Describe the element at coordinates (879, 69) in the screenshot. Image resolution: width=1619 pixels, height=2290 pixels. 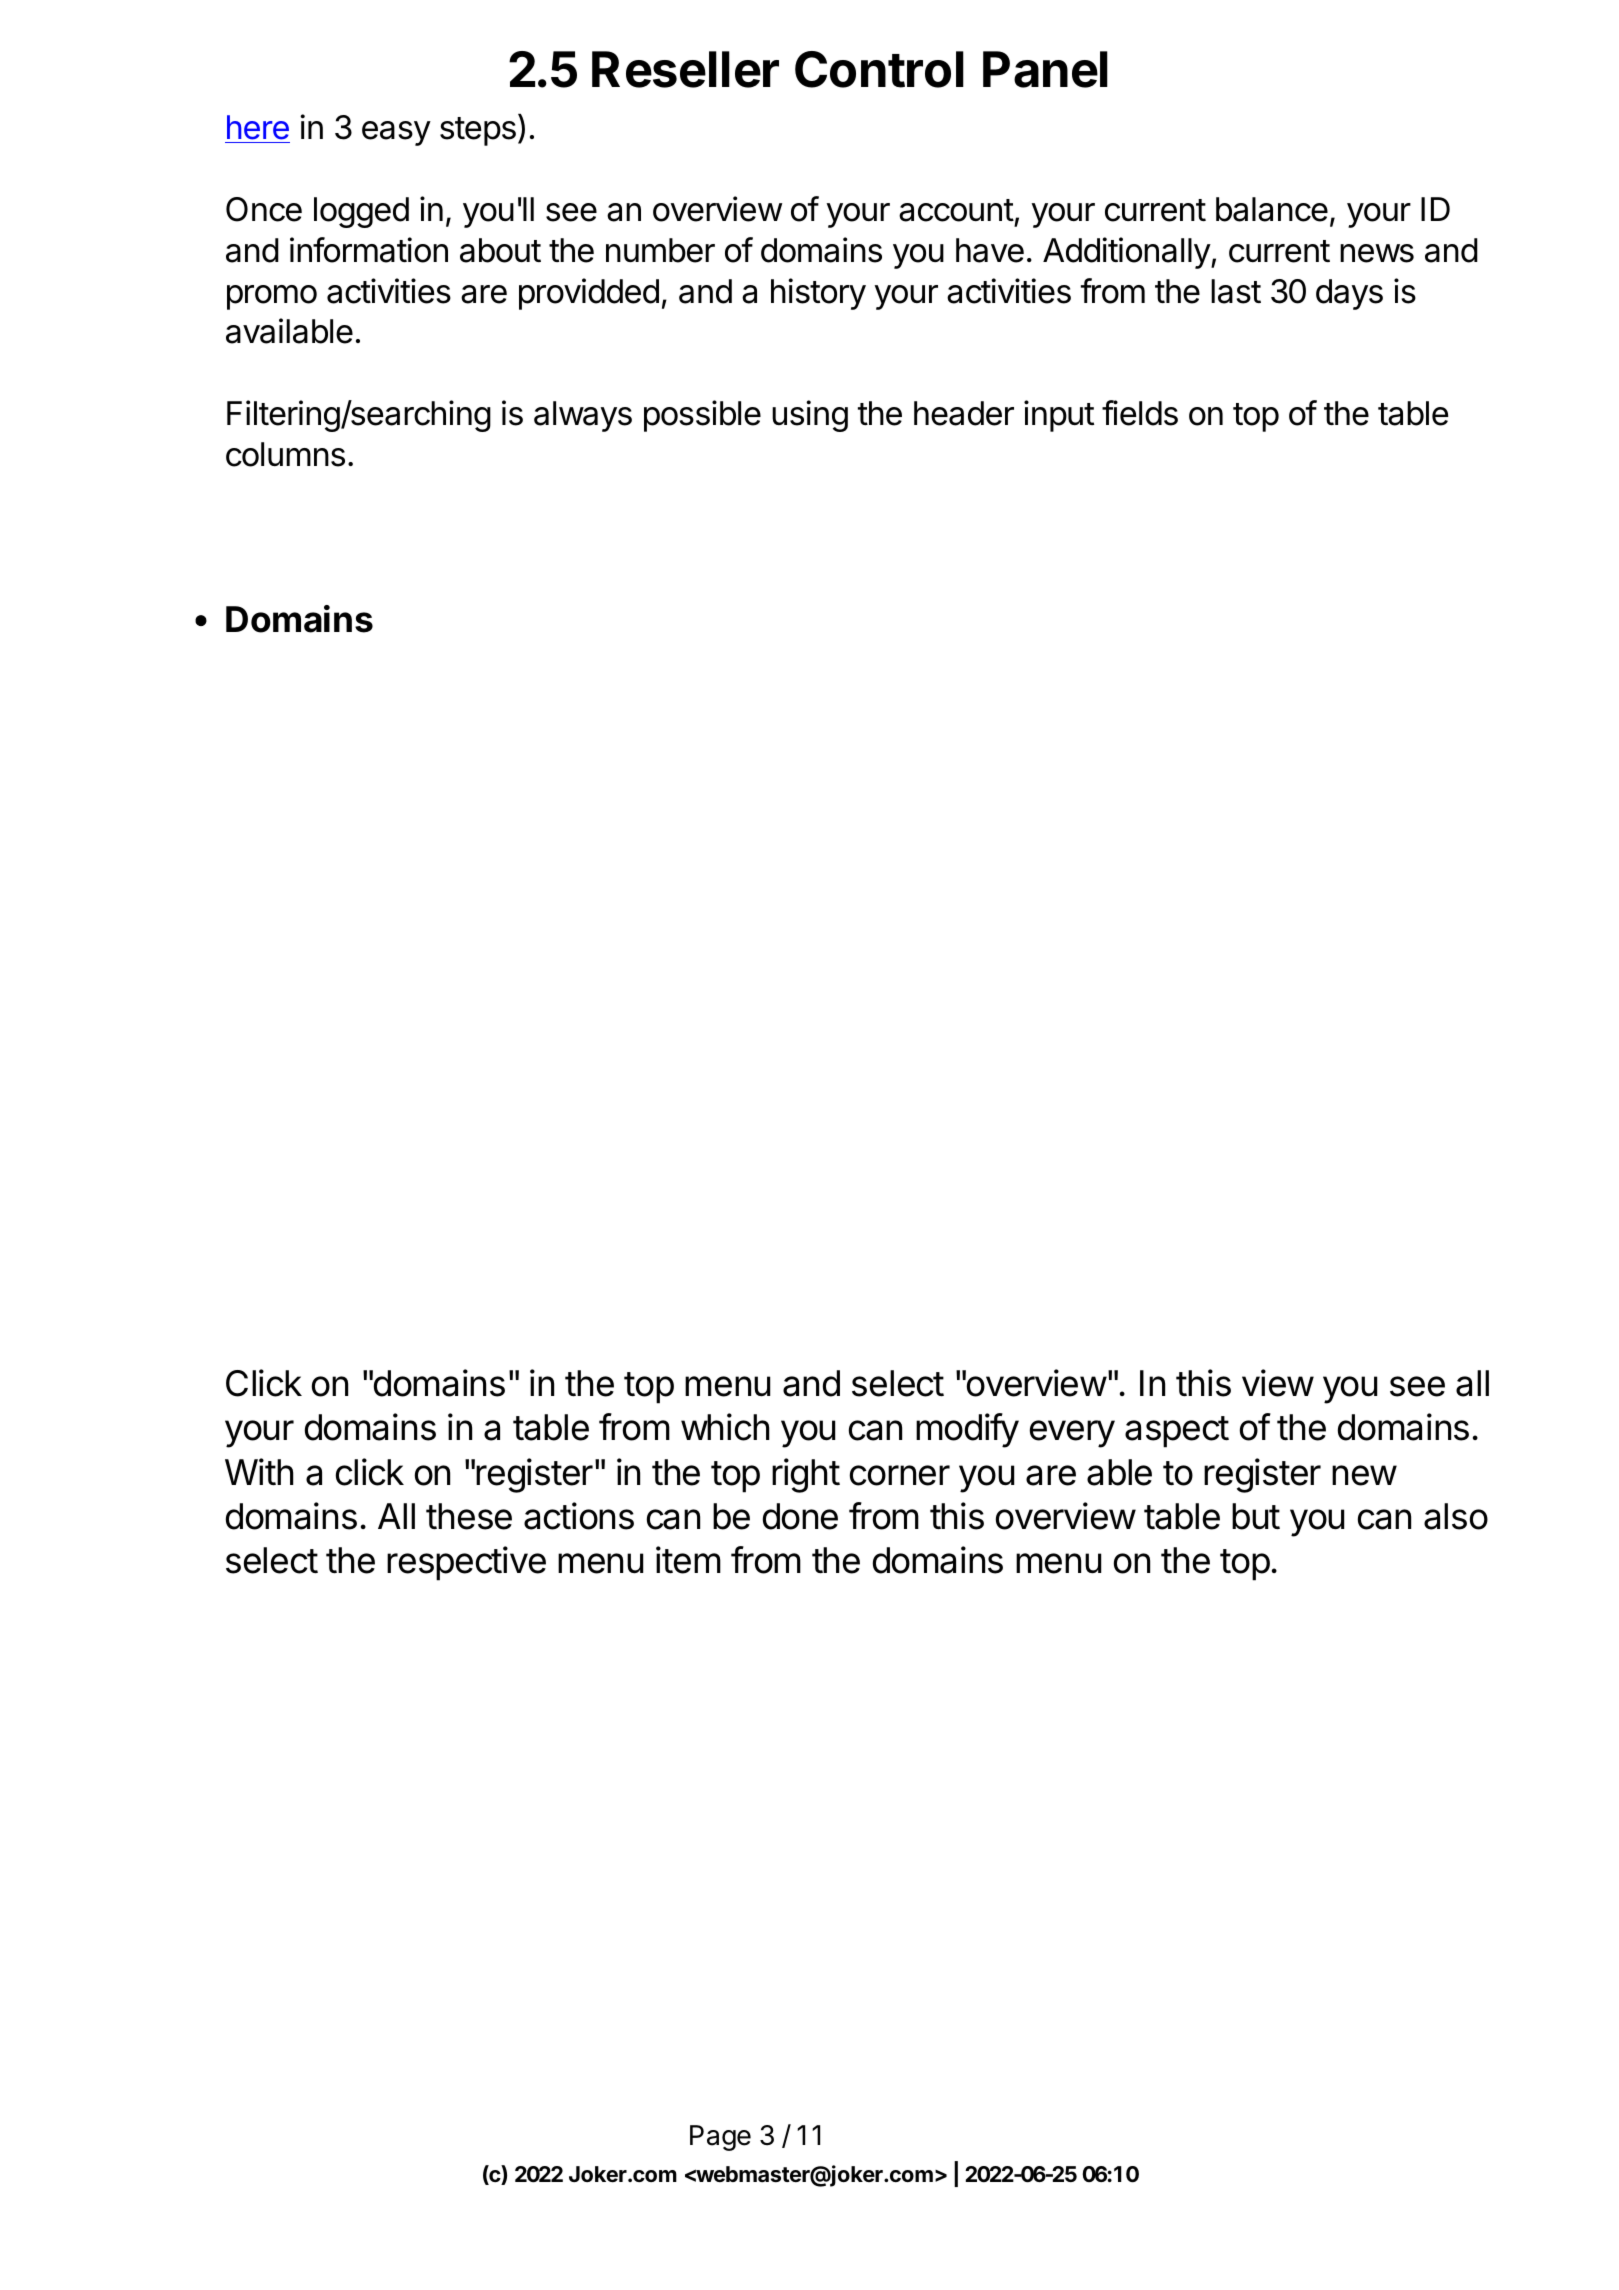
I see `Control` at that location.
